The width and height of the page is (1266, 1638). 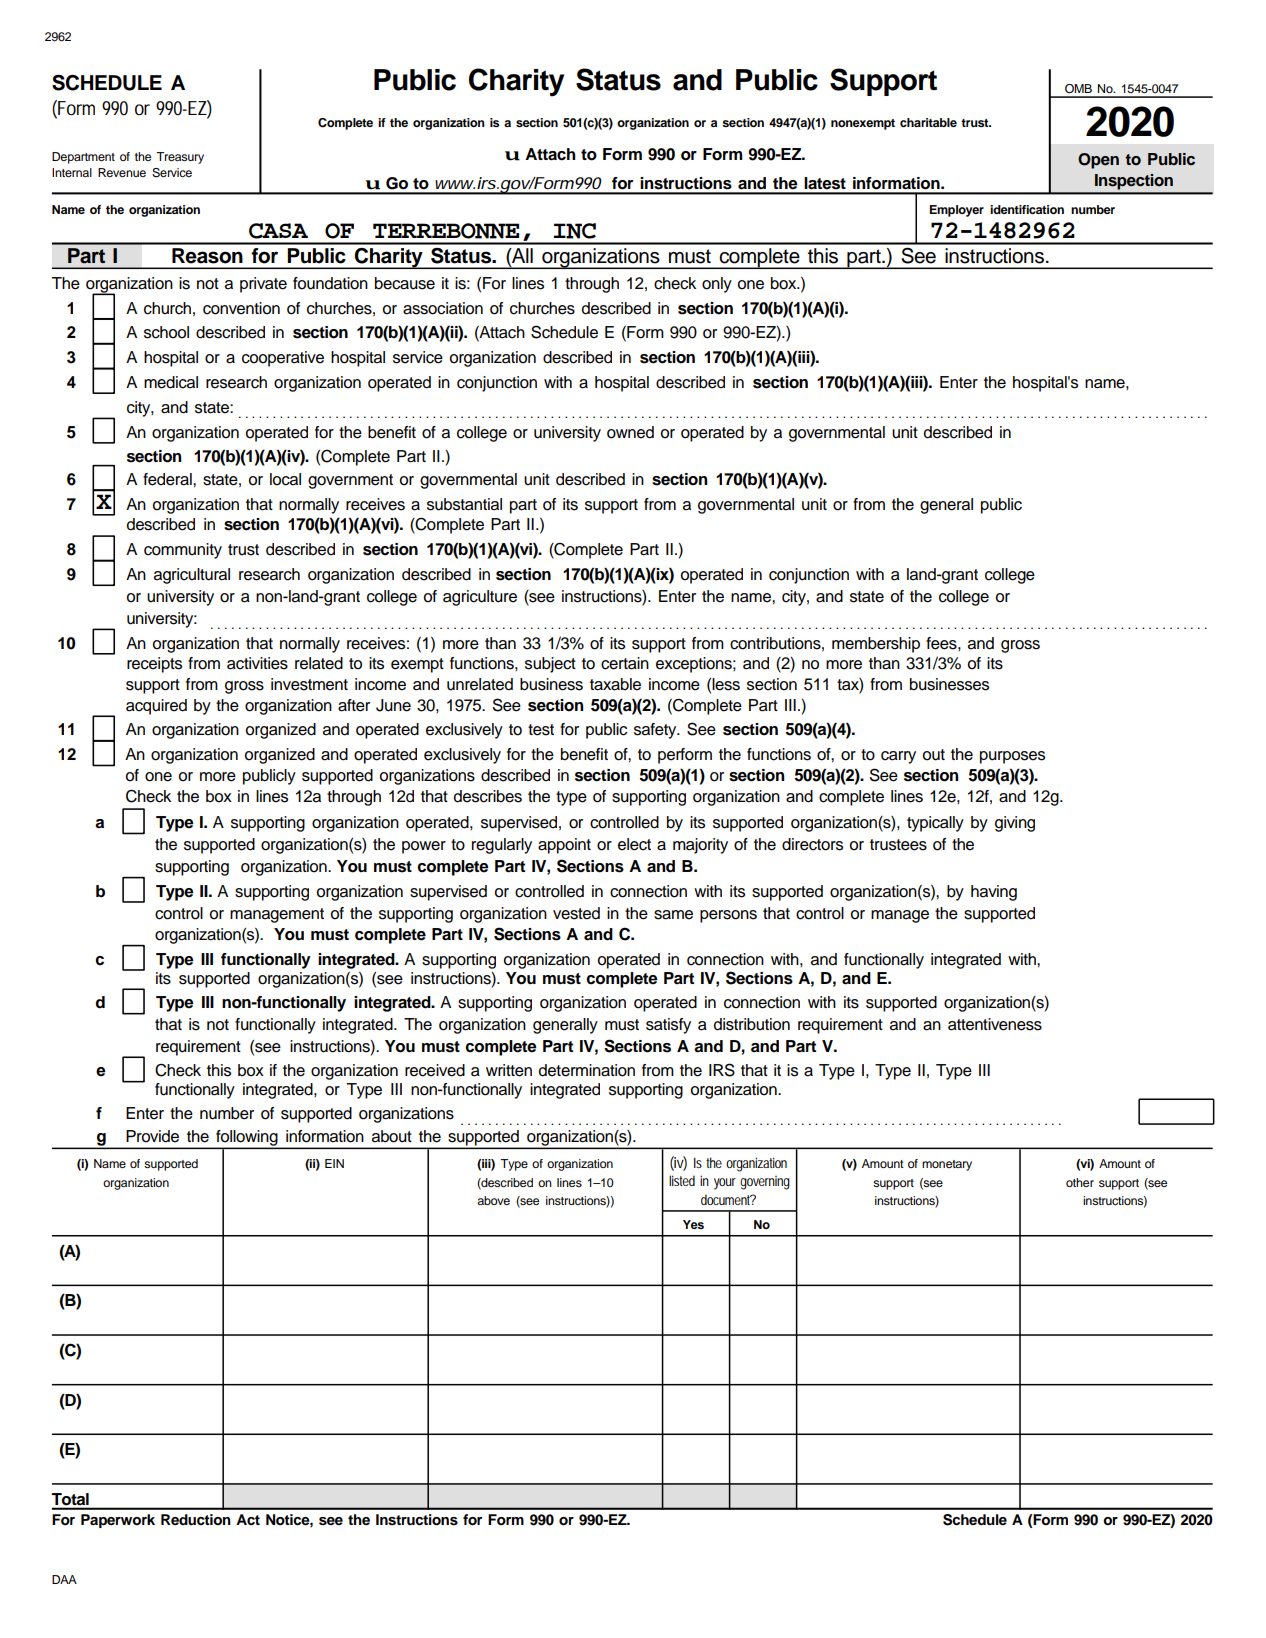 I want to click on TERREBONNE, so click(x=446, y=231).
